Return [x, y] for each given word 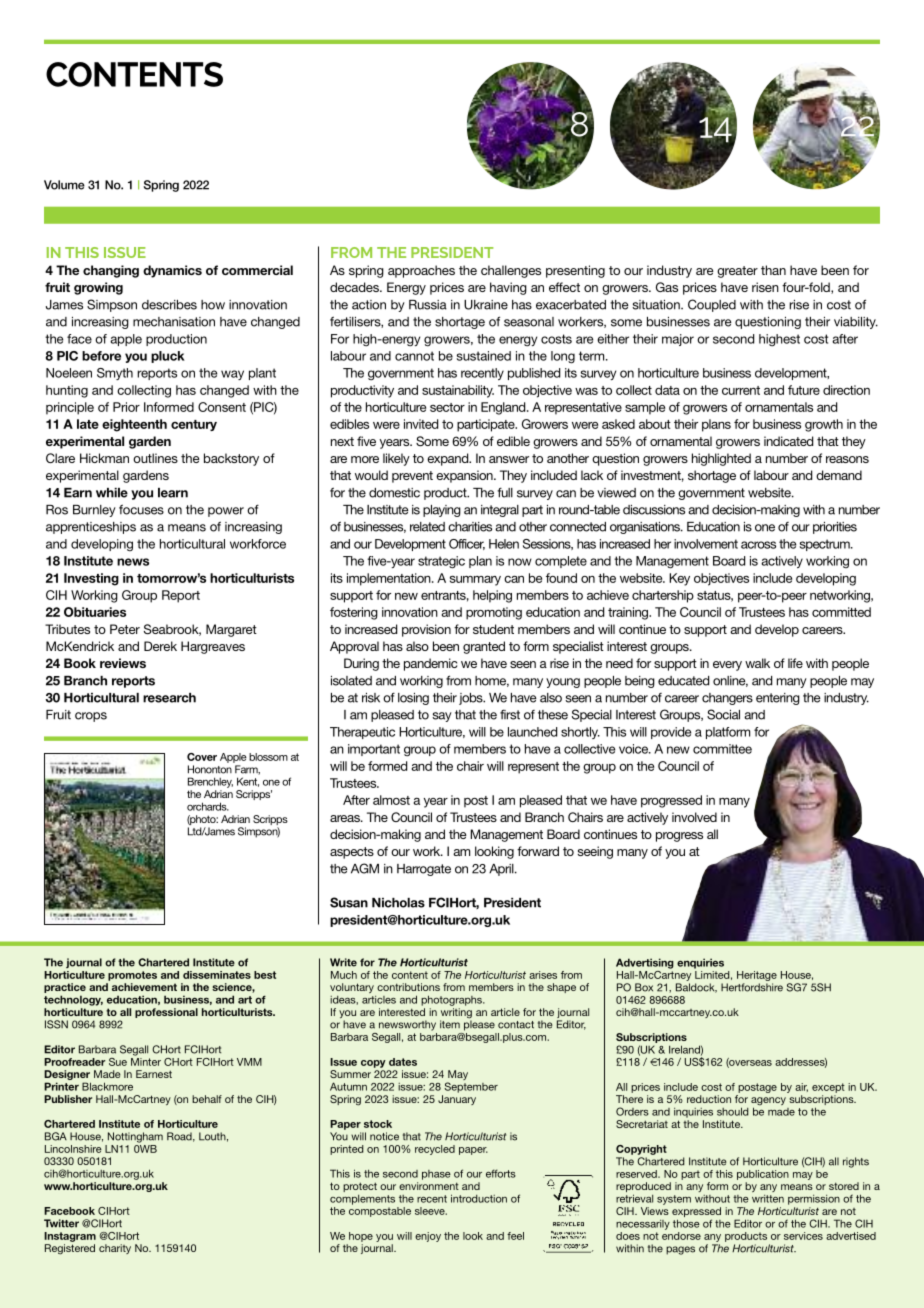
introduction [479, 1198]
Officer [467, 544]
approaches [421, 271]
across [758, 545]
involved [694, 817]
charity [115, 1249]
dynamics [172, 271]
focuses [141, 509]
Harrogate [424, 870]
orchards [208, 806]
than [773, 270]
